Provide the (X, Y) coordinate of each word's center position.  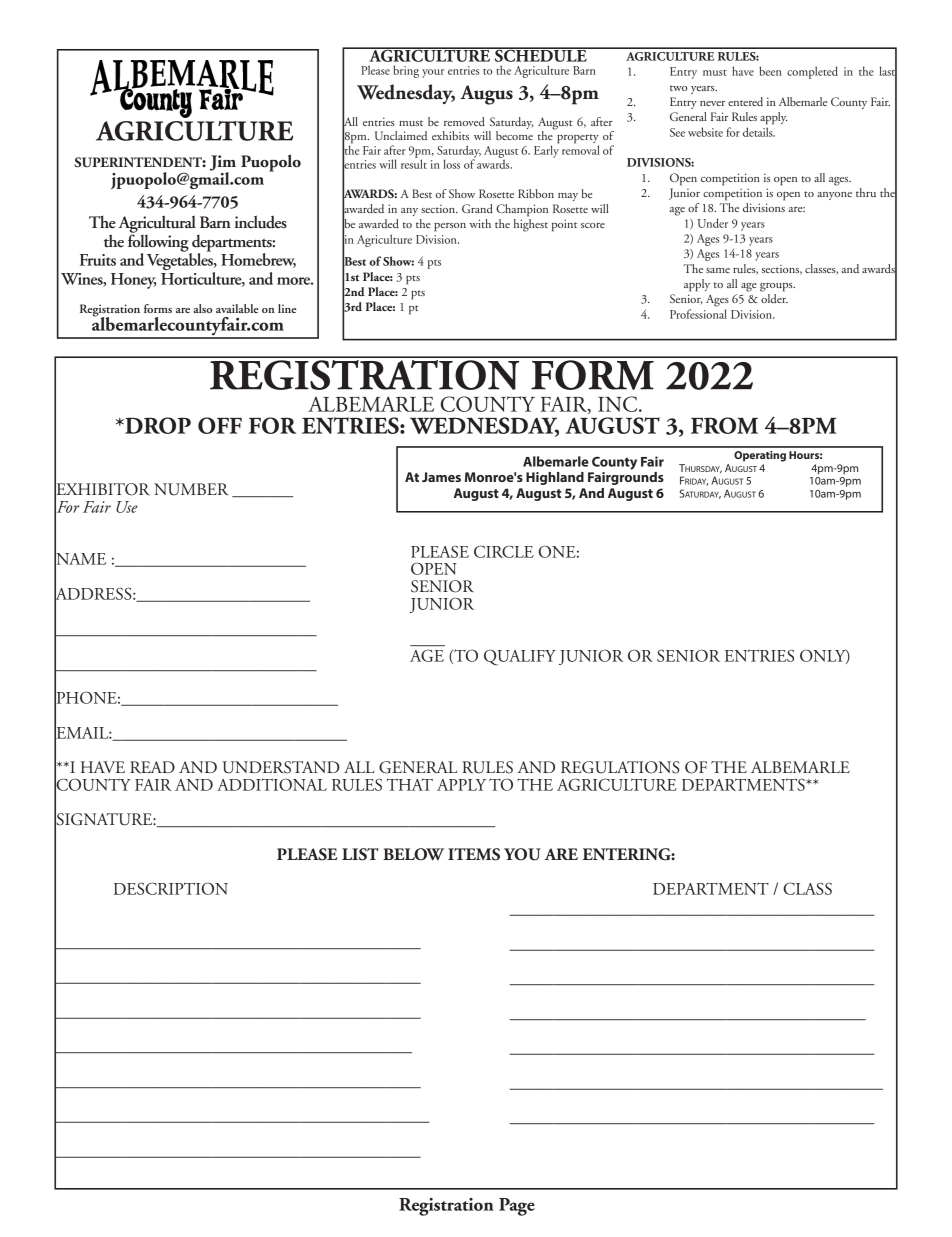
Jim (223, 164)
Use (127, 507)
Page (517, 1207)
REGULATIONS (620, 767)
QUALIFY (520, 657)
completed (812, 72)
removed (464, 121)
